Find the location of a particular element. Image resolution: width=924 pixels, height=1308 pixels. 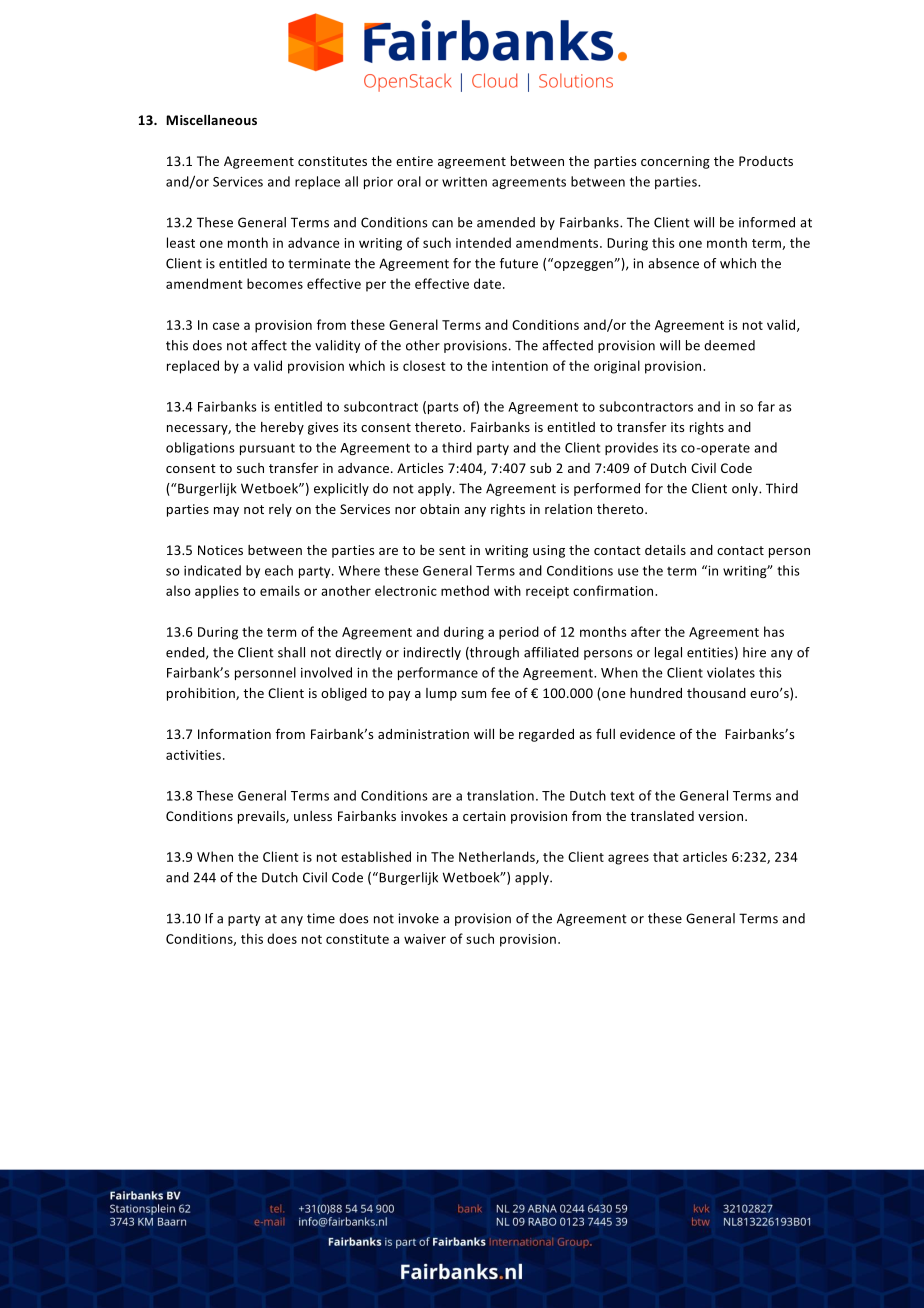

may is located at coordinates (226, 512).
